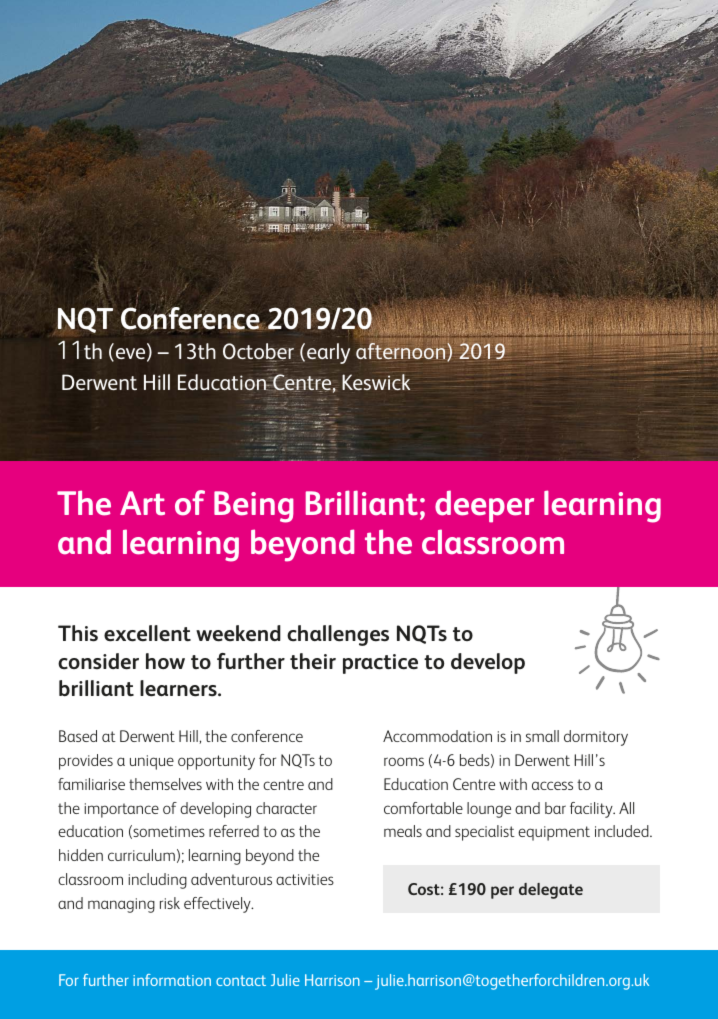  I want to click on practice, so click(380, 664).
